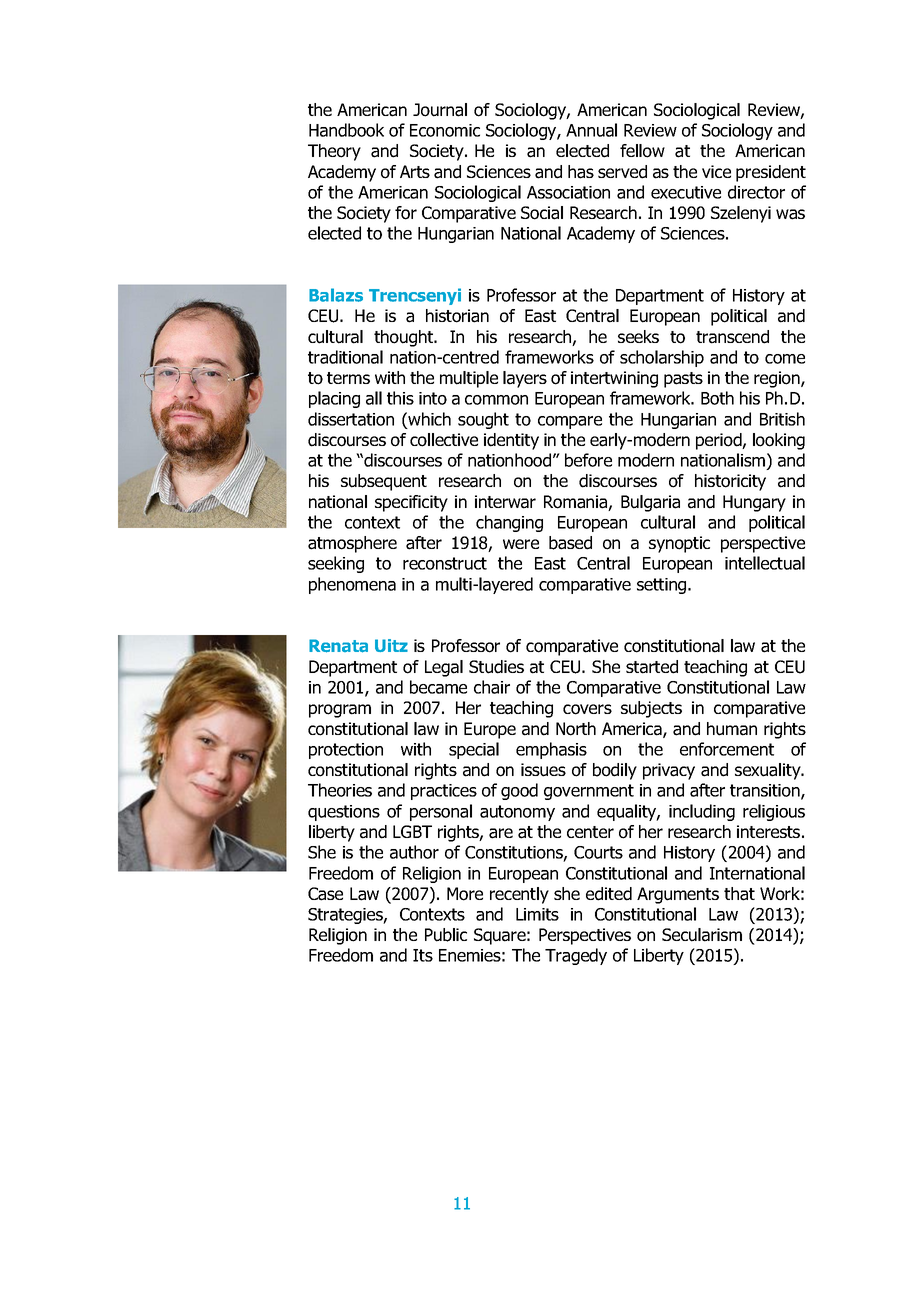 Image resolution: width=924 pixels, height=1308 pixels. I want to click on Public, so click(446, 935).
